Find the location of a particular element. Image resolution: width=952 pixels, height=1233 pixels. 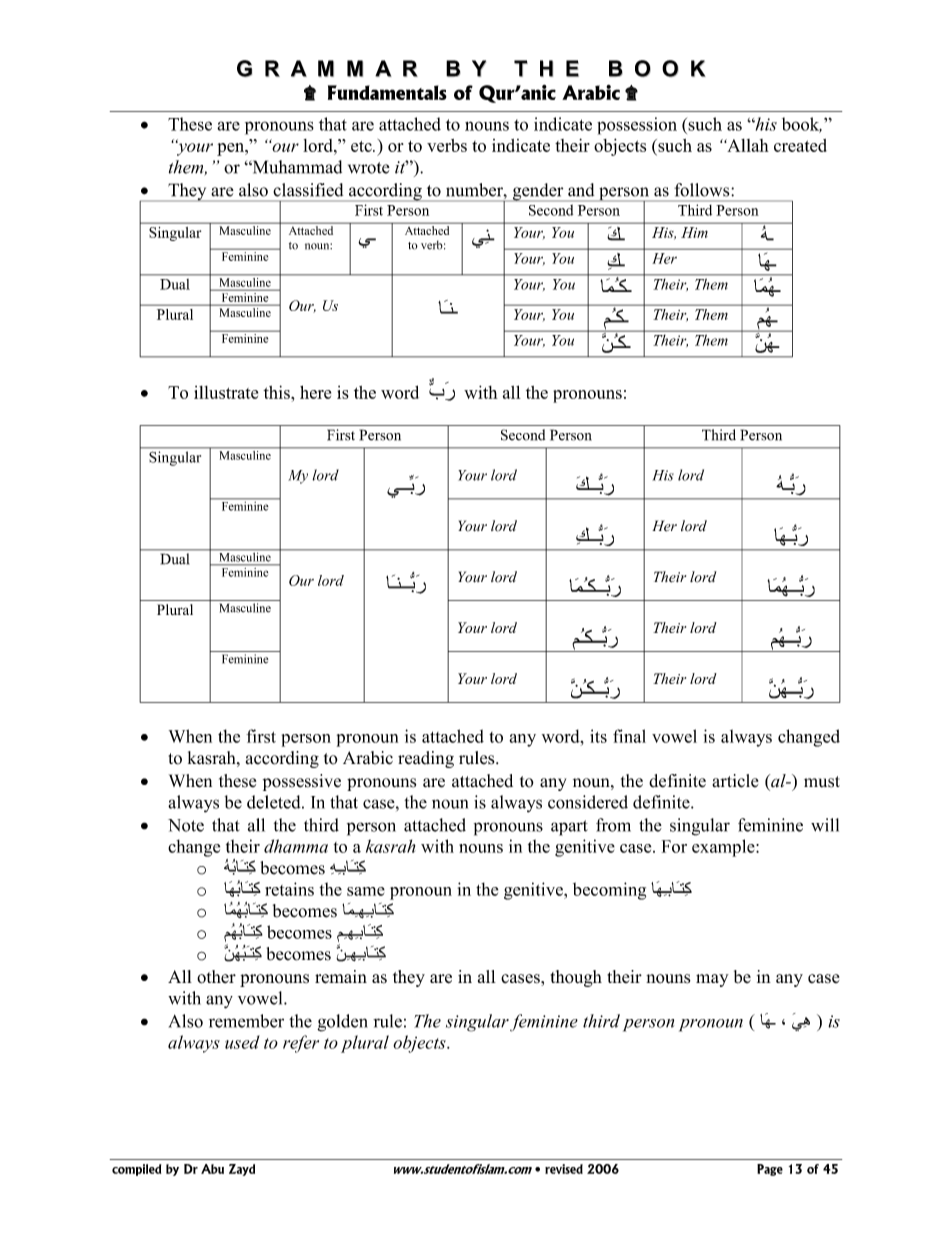

Him is located at coordinates (694, 232).
